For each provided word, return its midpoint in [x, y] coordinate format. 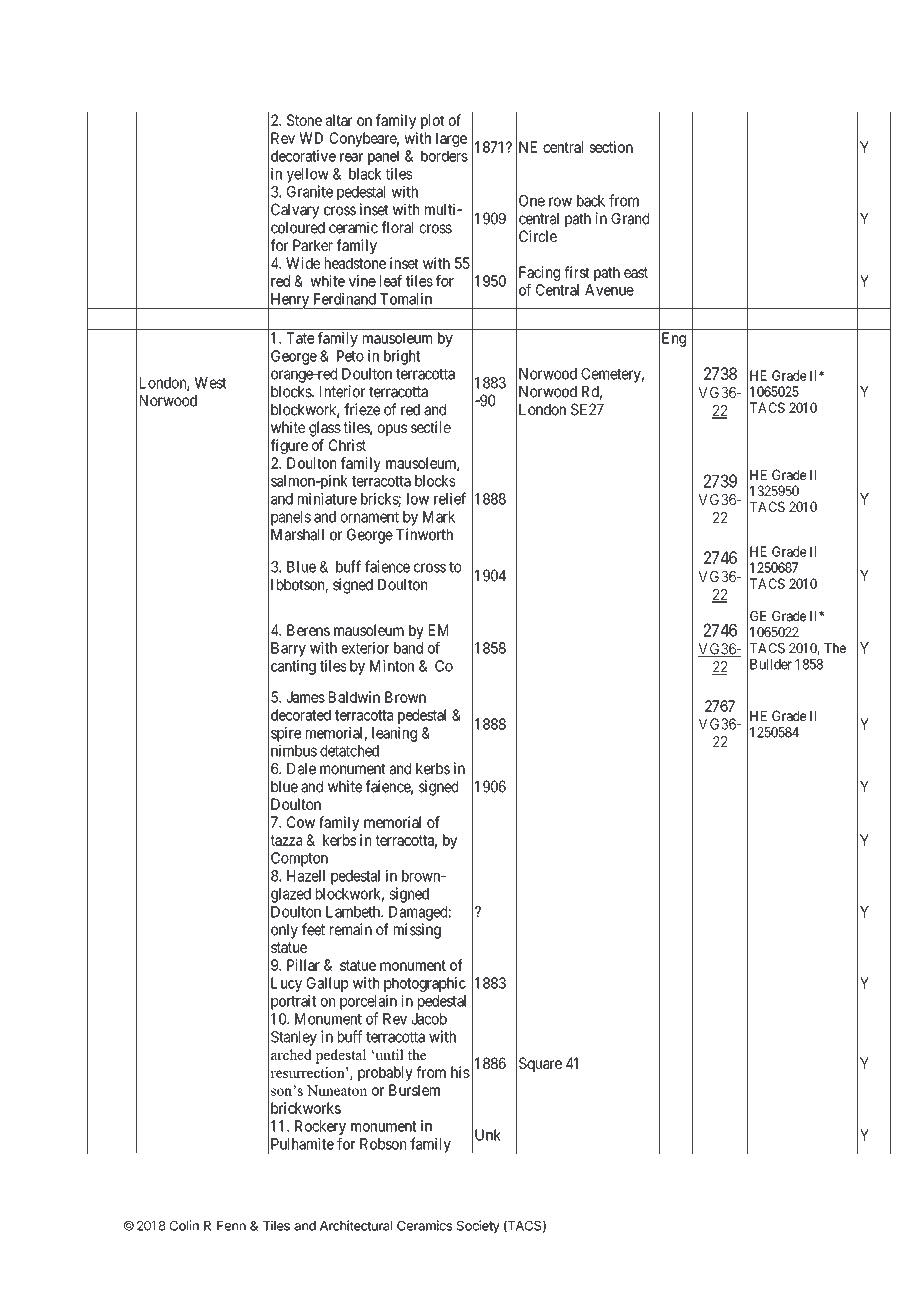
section [611, 147]
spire [286, 734]
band [408, 648]
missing [417, 931]
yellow [308, 175]
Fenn [231, 1226]
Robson [383, 1144]
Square [540, 1064]
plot [432, 121]
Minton [392, 666]
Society [478, 1227]
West [210, 383]
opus [392, 430]
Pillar [303, 965]
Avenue [609, 290]
